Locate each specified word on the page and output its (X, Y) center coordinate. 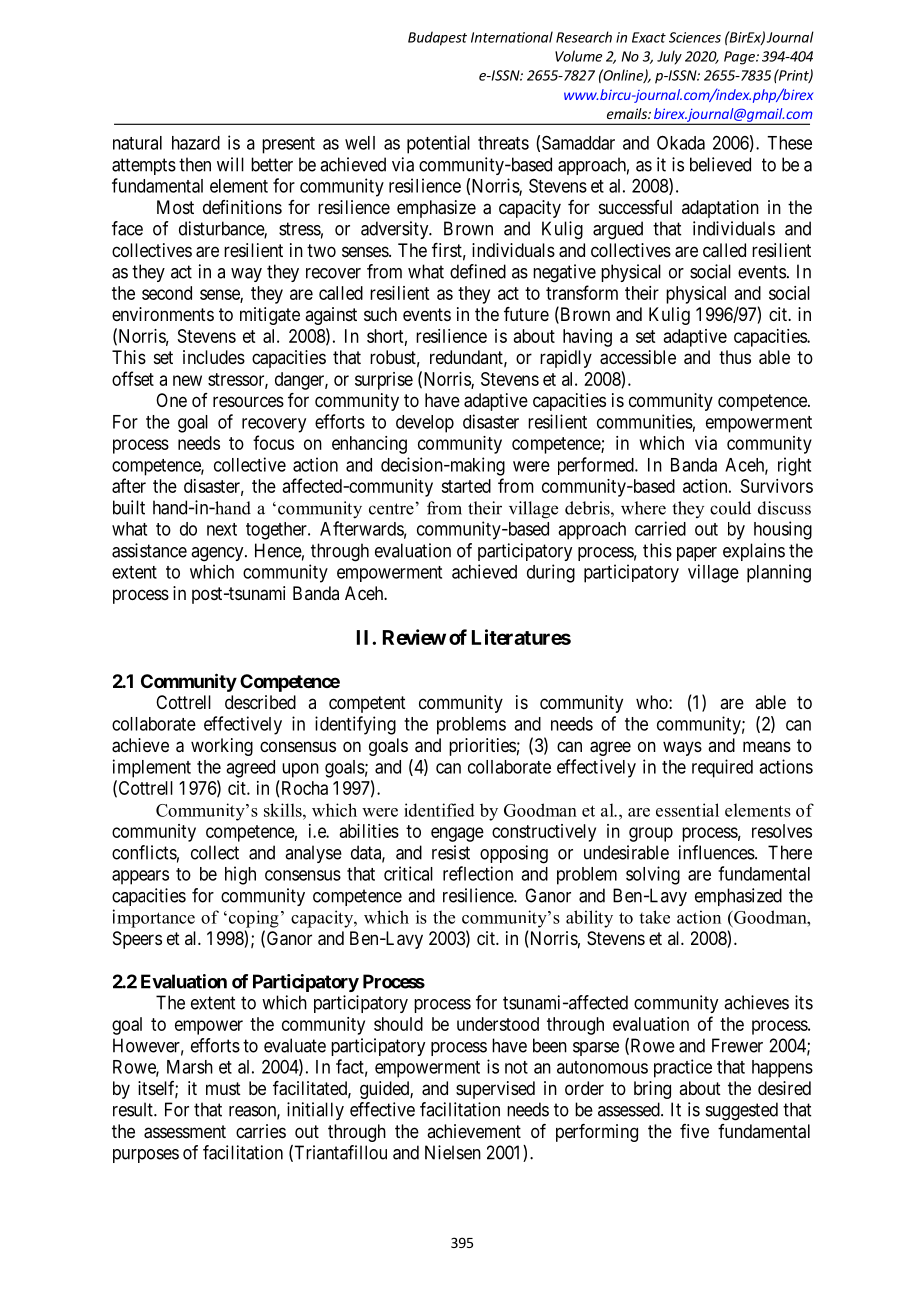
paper (697, 554)
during (551, 573)
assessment (185, 1132)
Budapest (437, 38)
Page (740, 58)
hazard (196, 143)
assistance (149, 550)
